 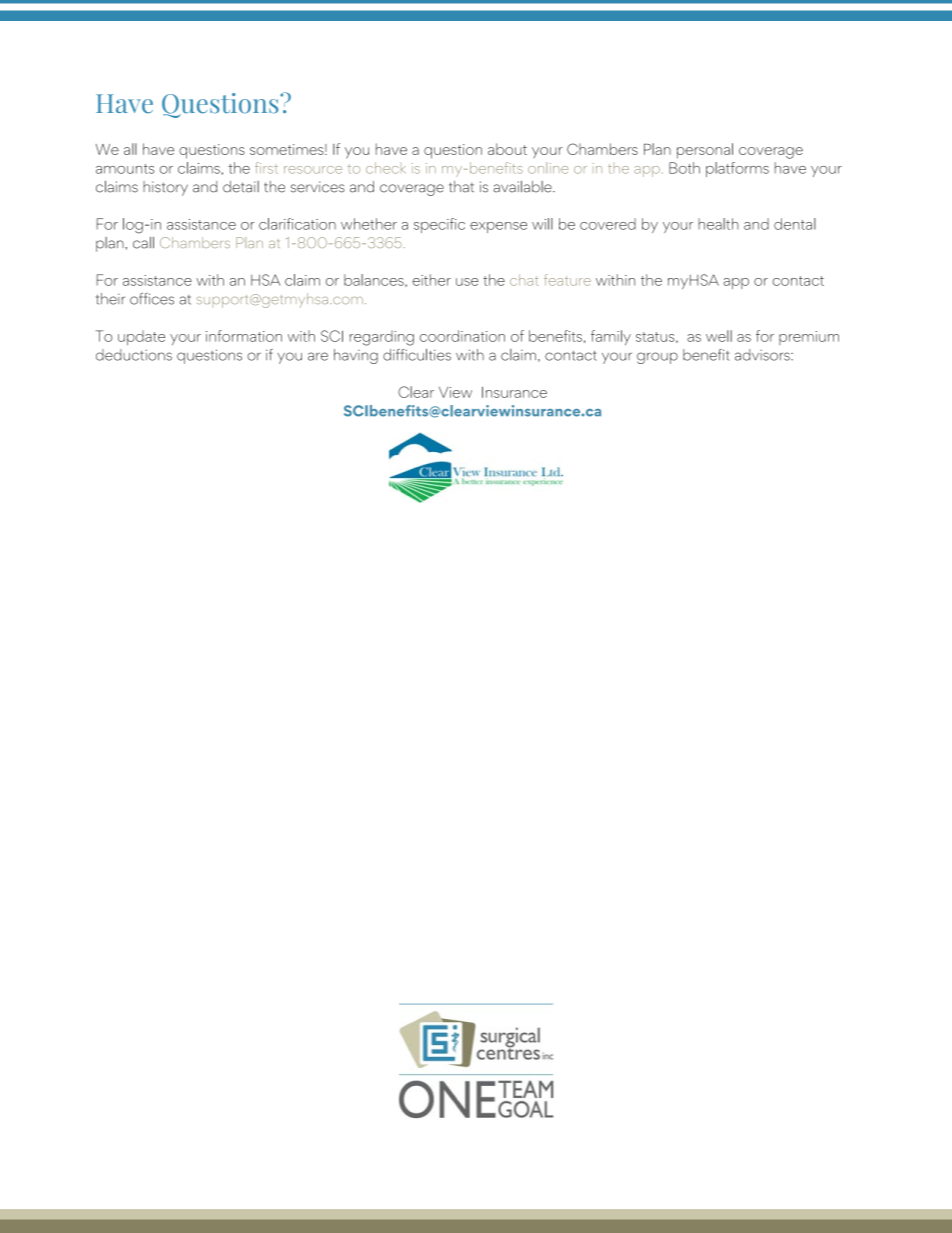 I want to click on personal, so click(x=705, y=151).
